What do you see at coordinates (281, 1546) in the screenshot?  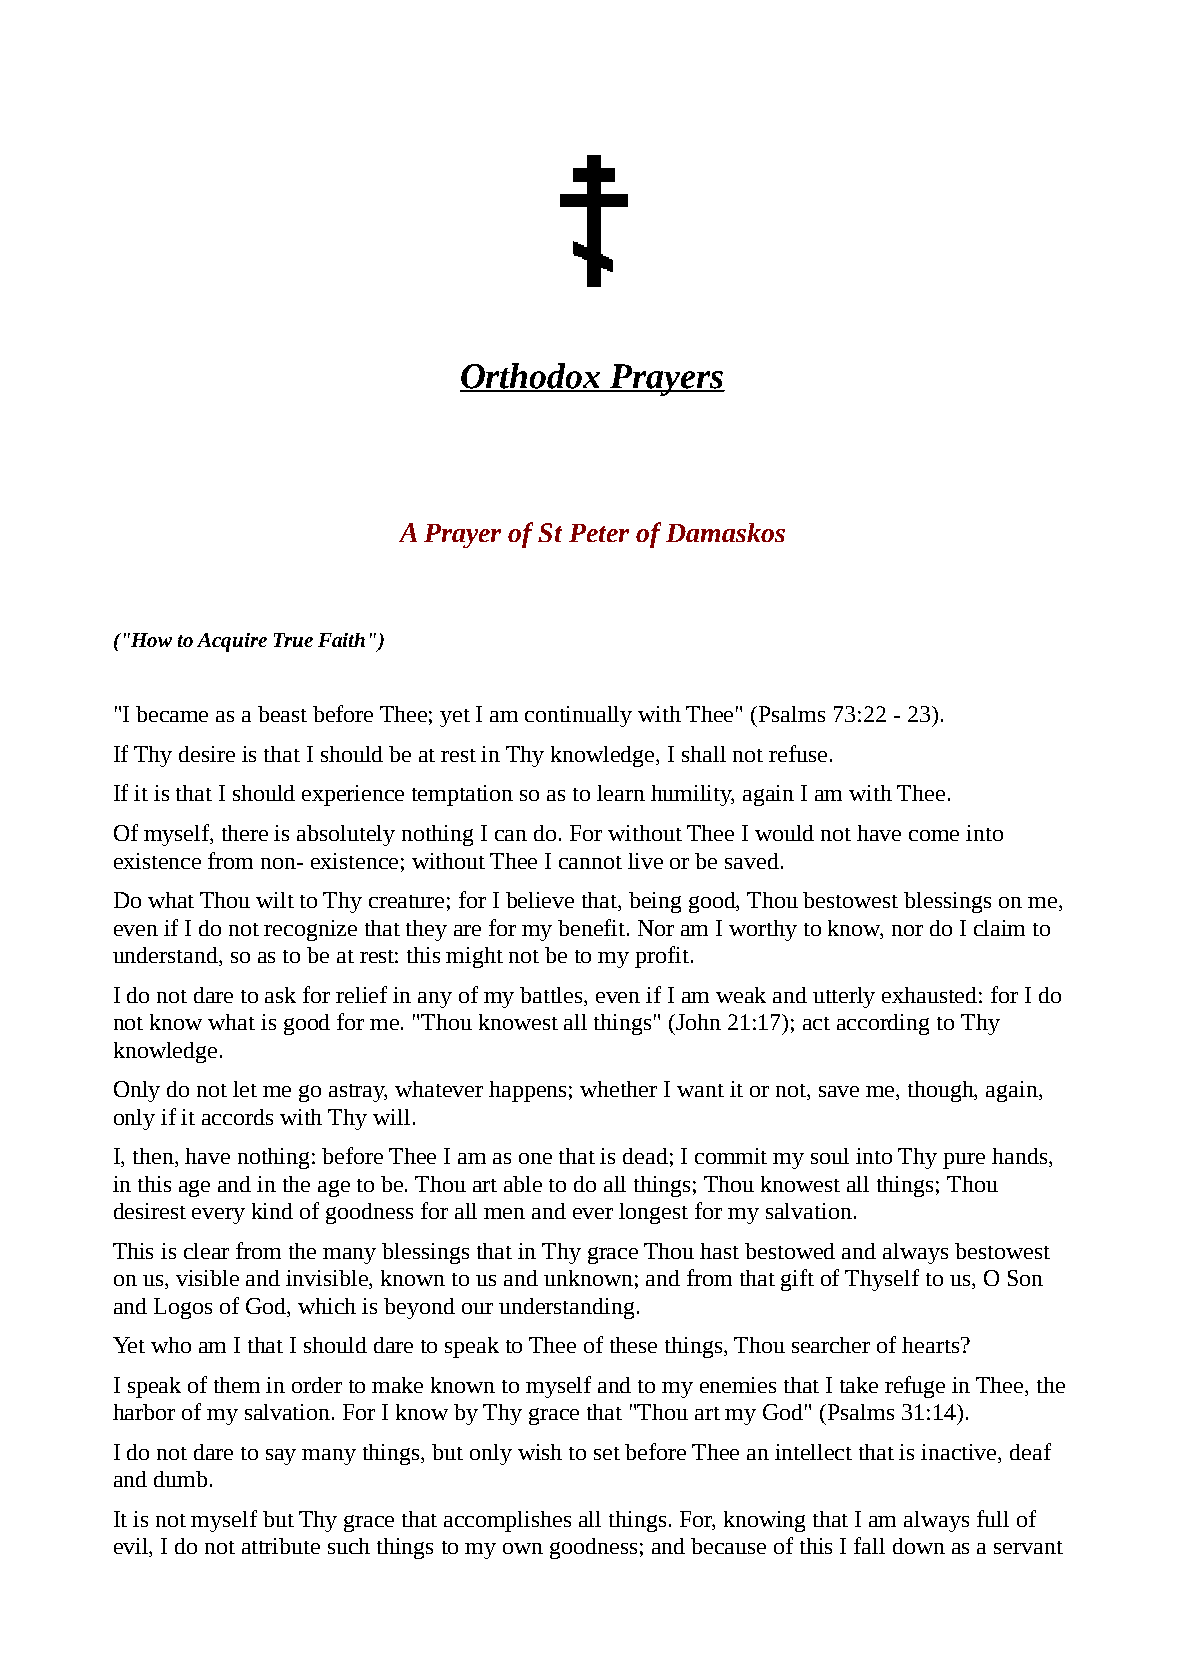 I see `attribute` at bounding box center [281, 1546].
